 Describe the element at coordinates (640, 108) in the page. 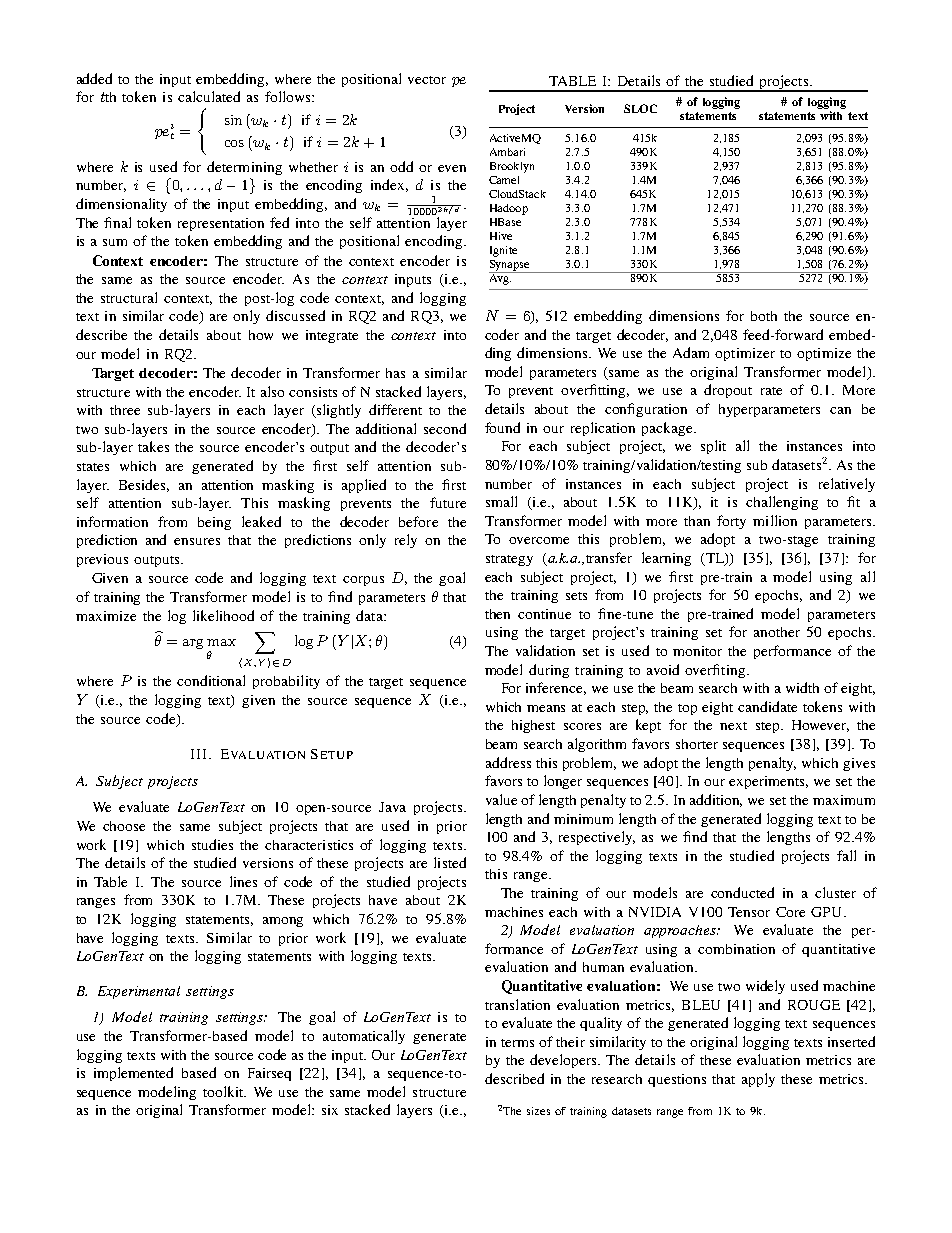

I see `SLOC` at that location.
